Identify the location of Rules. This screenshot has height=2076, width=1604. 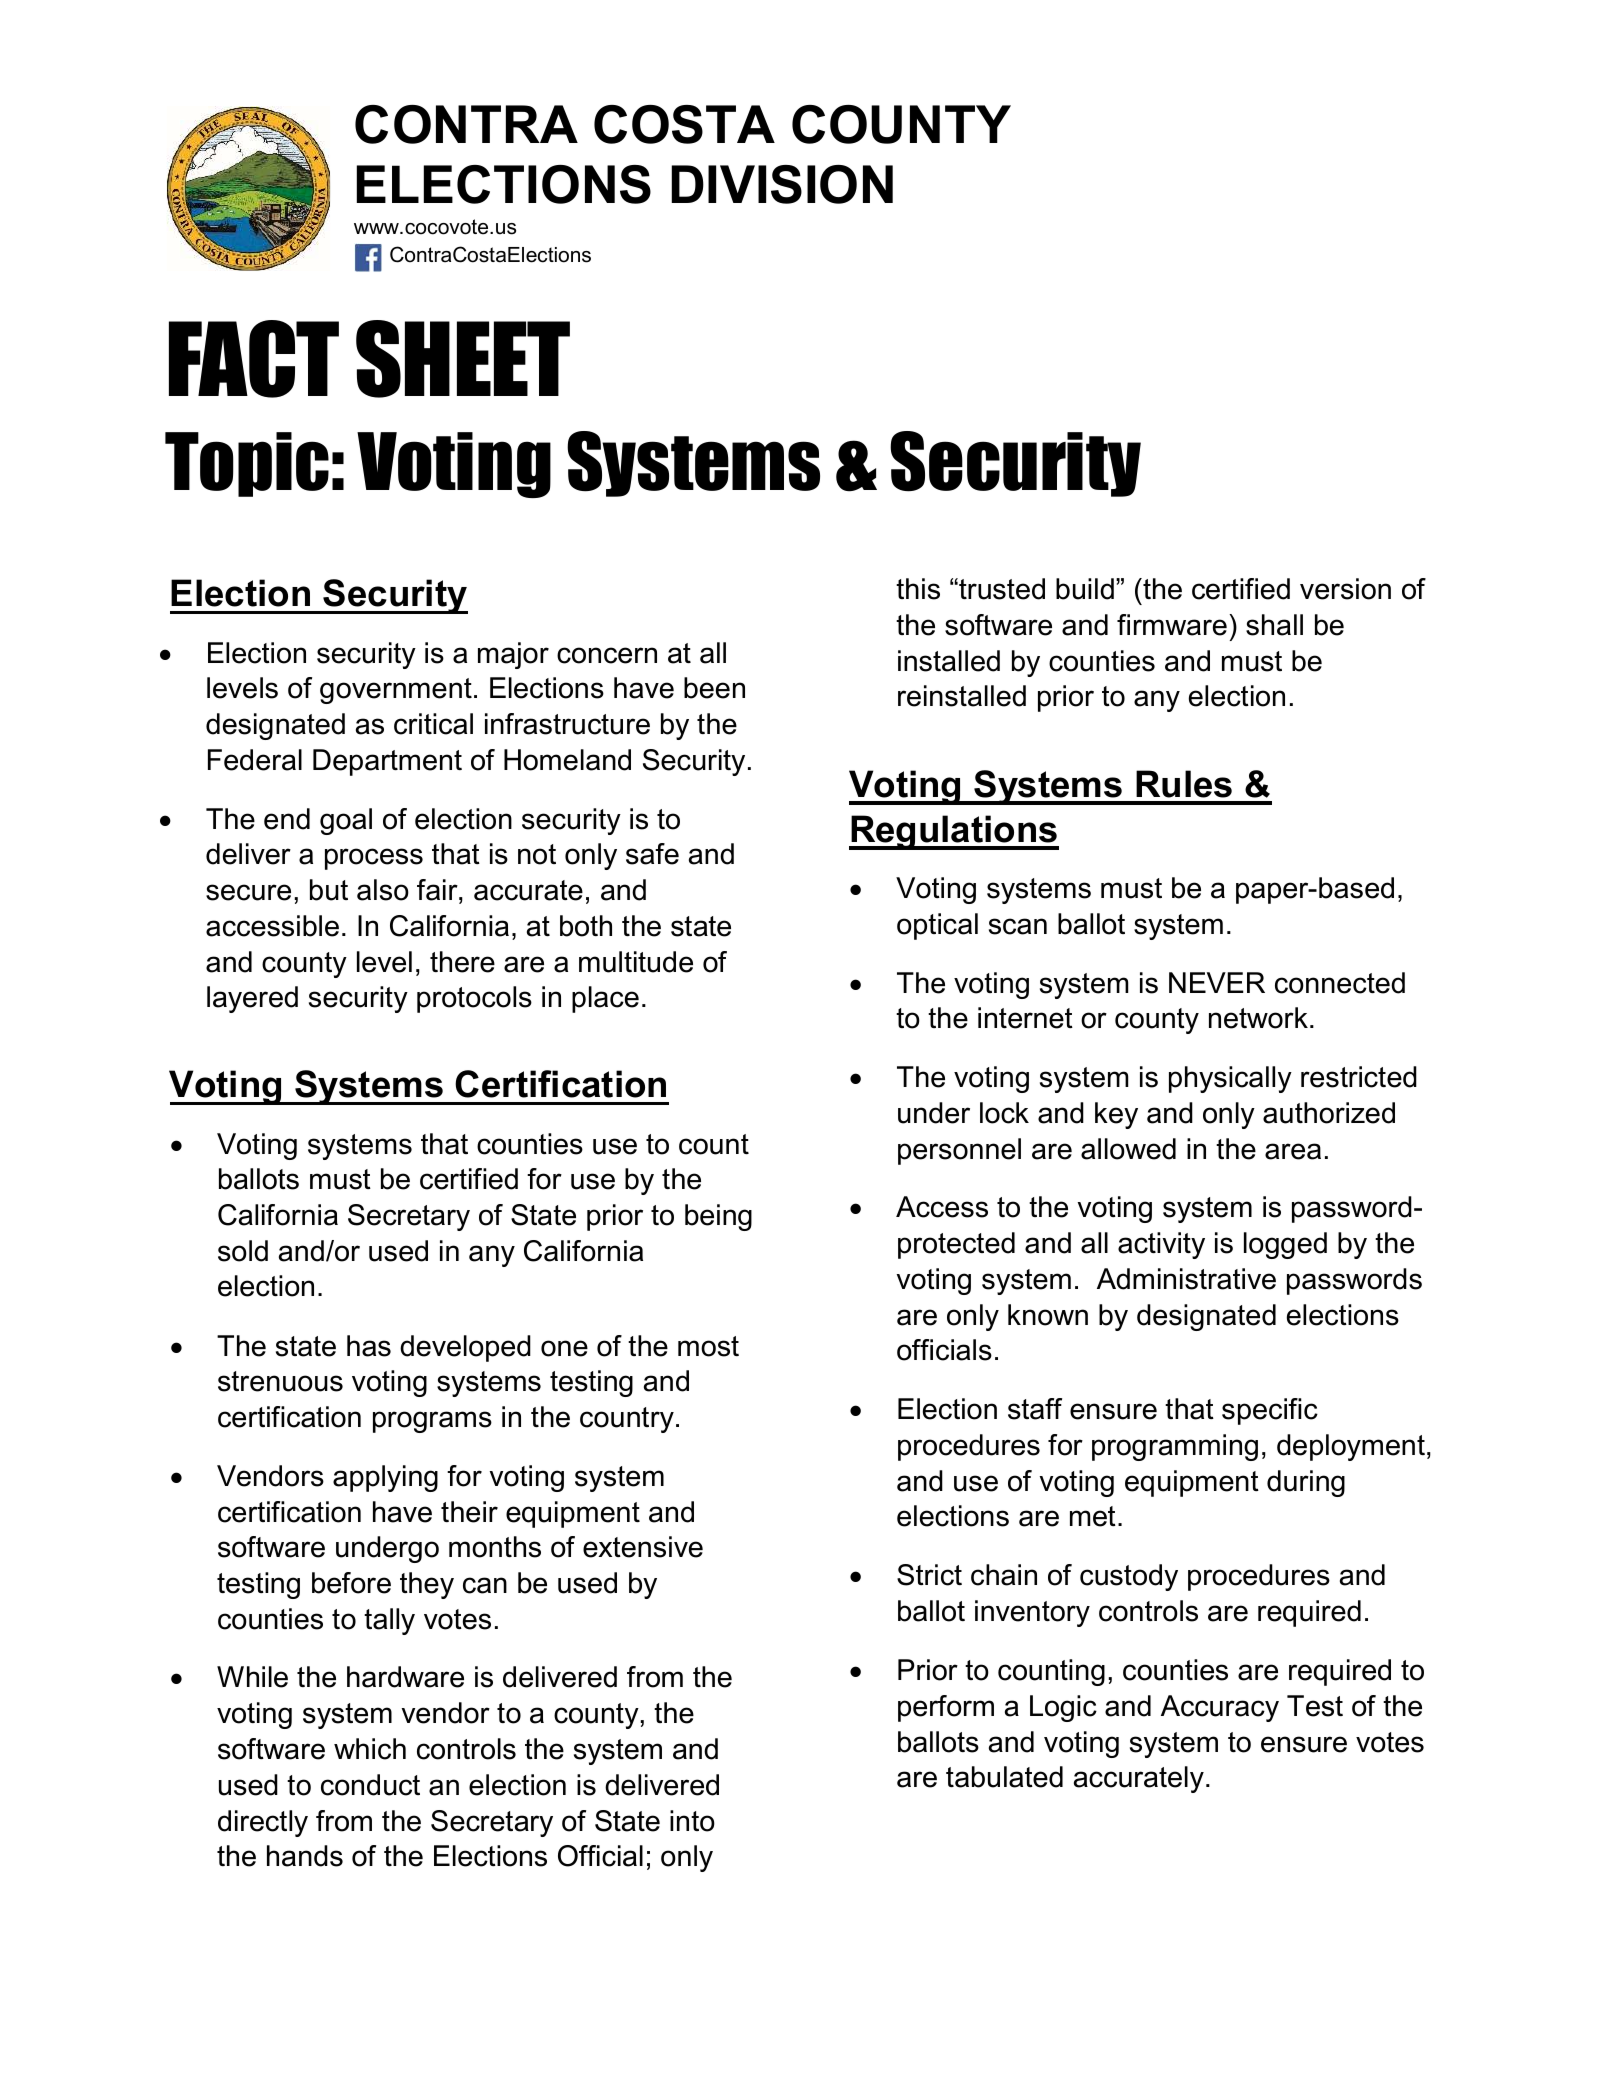
(1184, 784).
